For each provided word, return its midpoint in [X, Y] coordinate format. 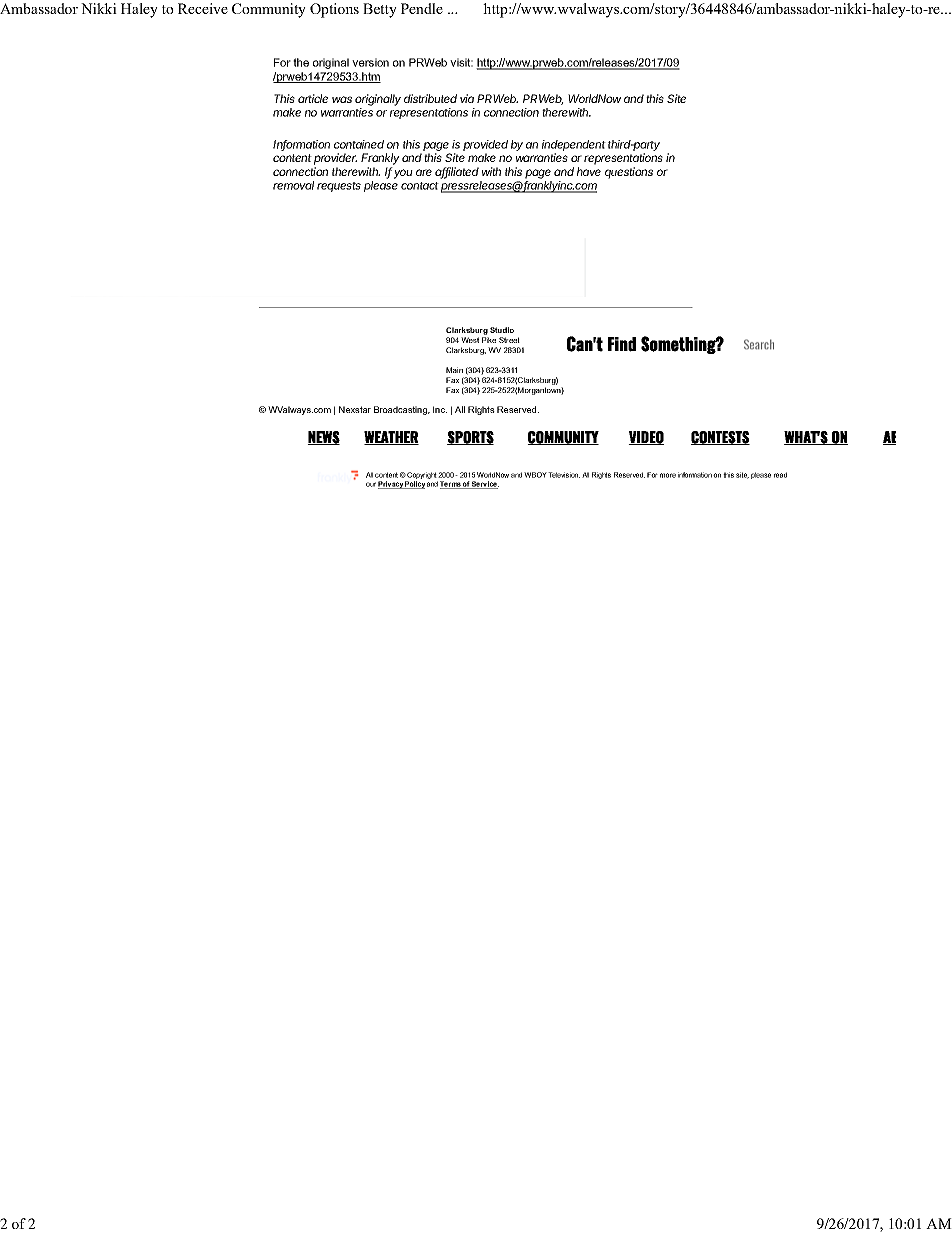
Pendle [422, 8]
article [313, 98]
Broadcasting [402, 410]
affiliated [457, 173]
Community [269, 10]
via [467, 98]
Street [509, 340]
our [371, 484]
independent [574, 145]
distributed [430, 98]
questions [629, 173]
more [668, 475]
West [470, 340]
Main [454, 370]
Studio [502, 330]
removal [293, 185]
